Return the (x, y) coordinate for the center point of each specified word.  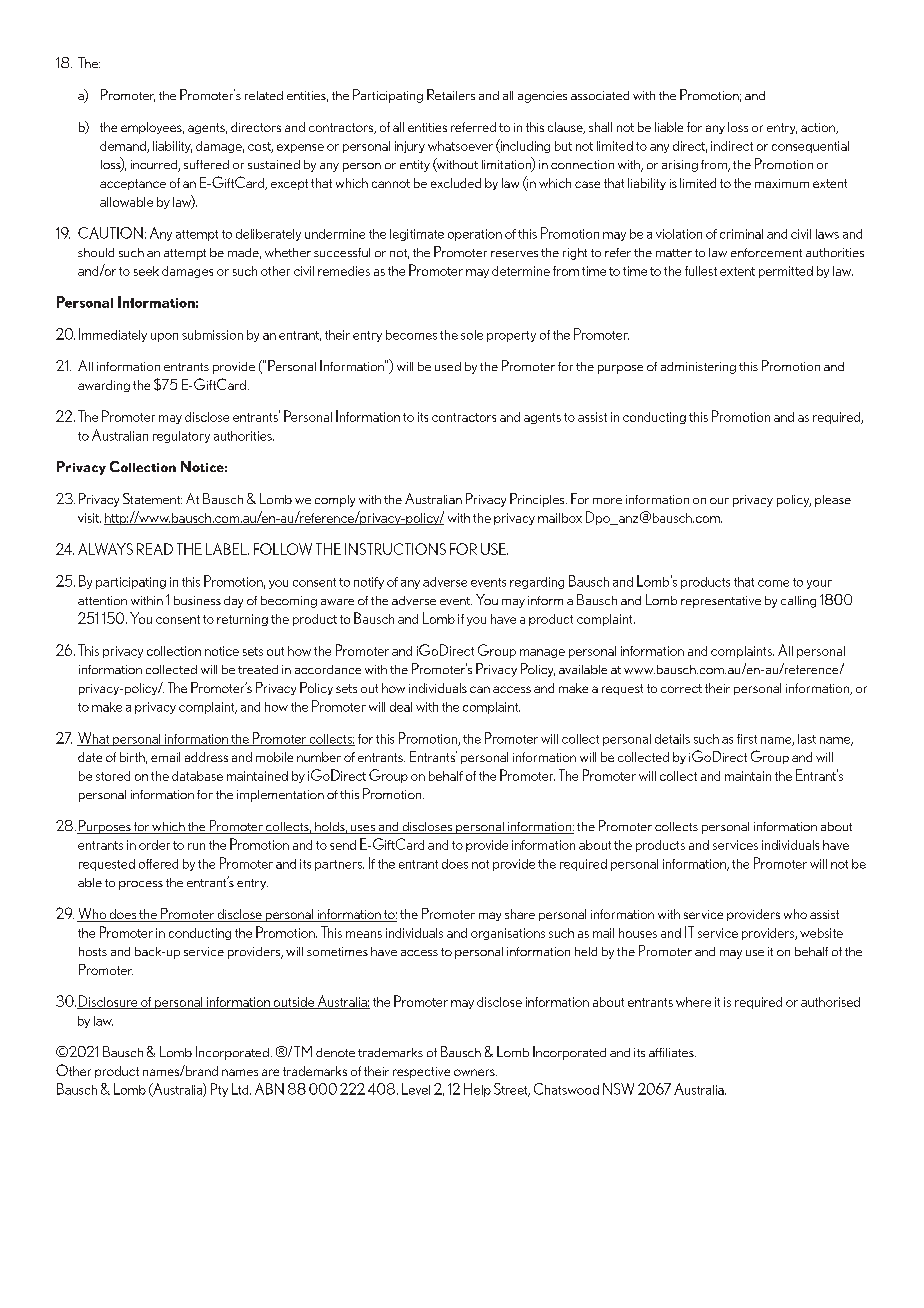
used (448, 366)
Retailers (451, 94)
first (747, 739)
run (196, 846)
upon (164, 337)
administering (698, 368)
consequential (810, 147)
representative (721, 602)
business (197, 600)
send (343, 845)
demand (124, 147)
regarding (537, 583)
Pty (219, 1090)
